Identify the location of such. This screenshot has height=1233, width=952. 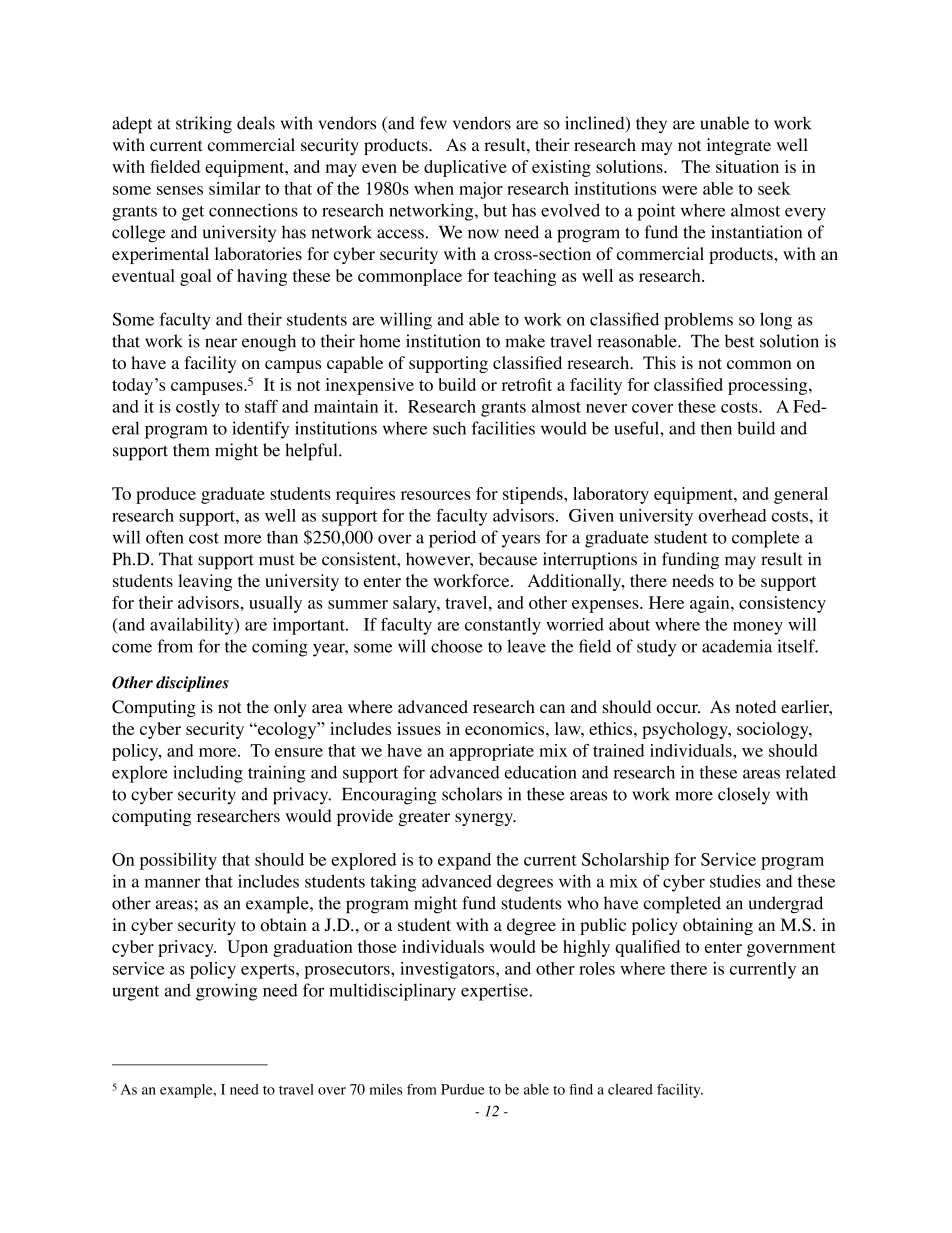
(449, 428).
